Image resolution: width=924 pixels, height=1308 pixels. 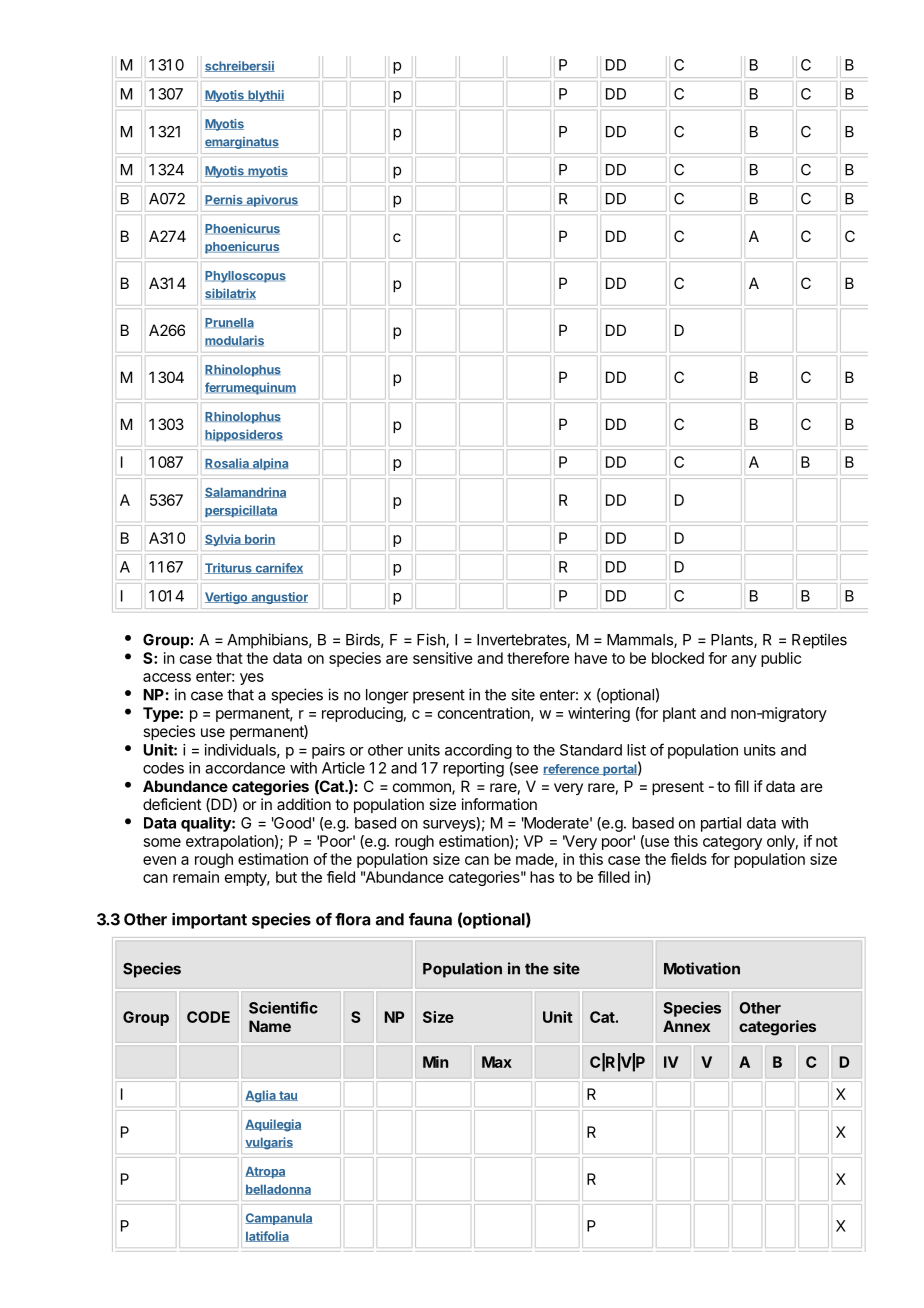 What do you see at coordinates (497, 1062) in the document?
I see `Max` at bounding box center [497, 1062].
